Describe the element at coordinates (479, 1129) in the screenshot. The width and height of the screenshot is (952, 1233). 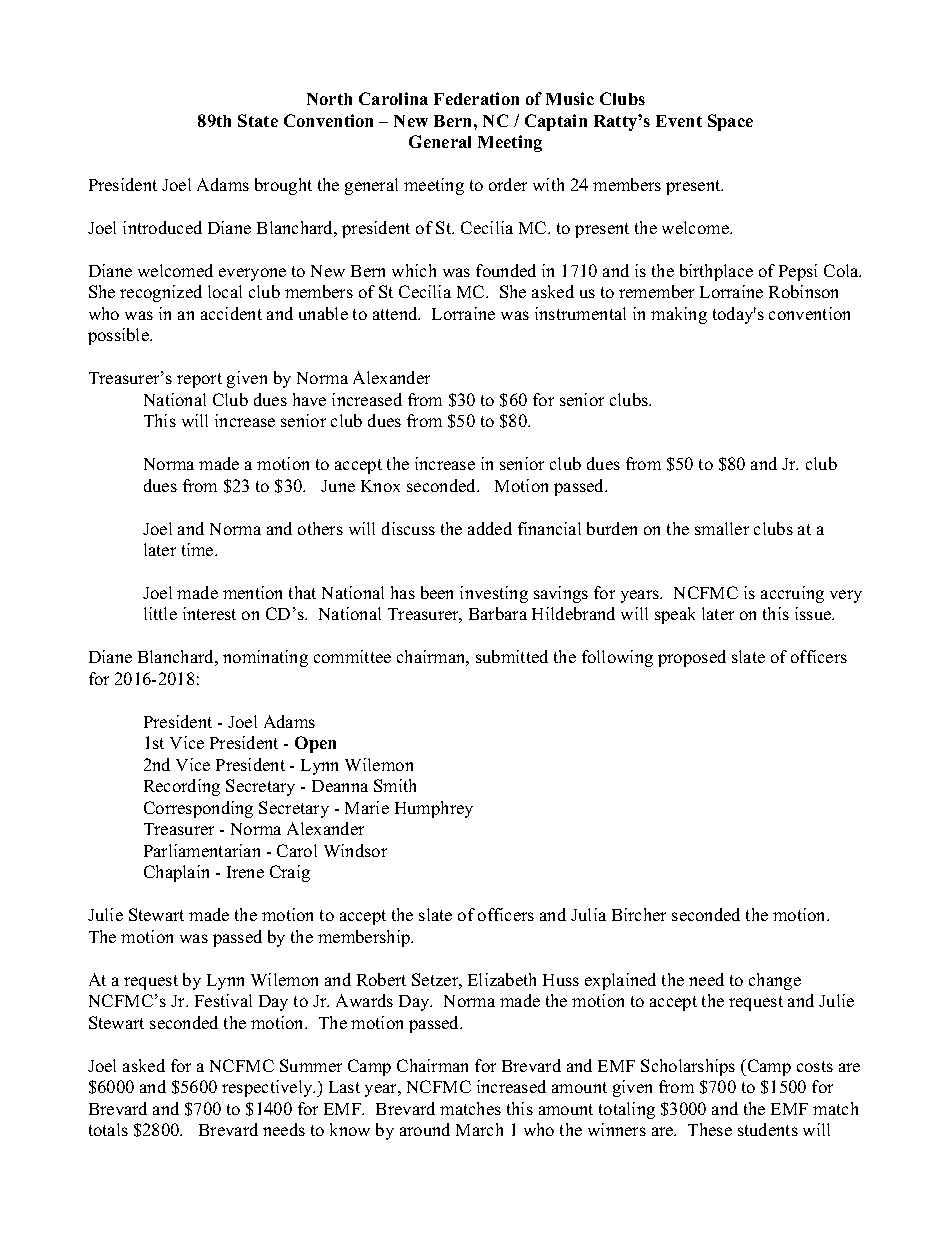
I see `March` at that location.
